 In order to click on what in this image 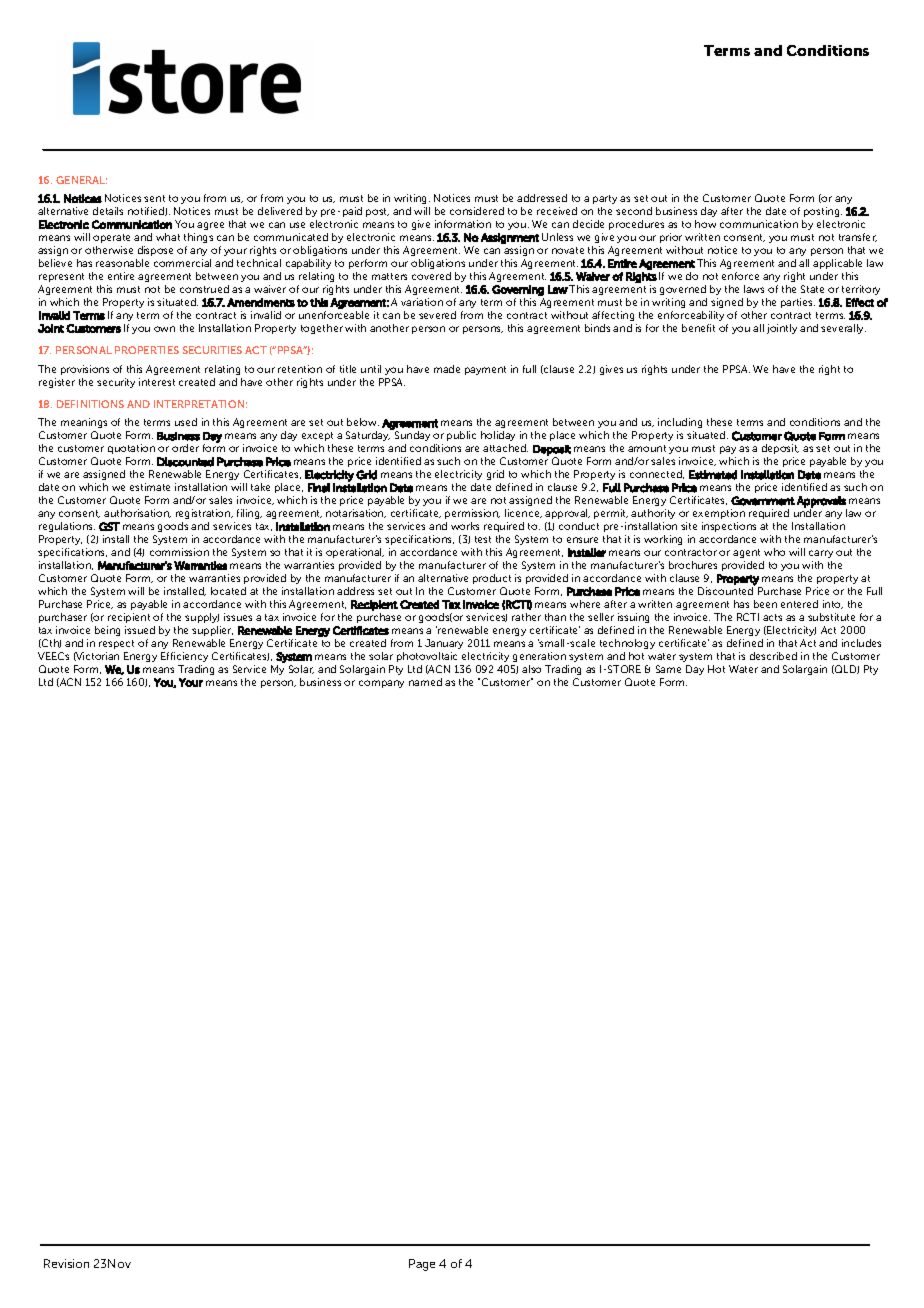, I will do `click(168, 237)`.
